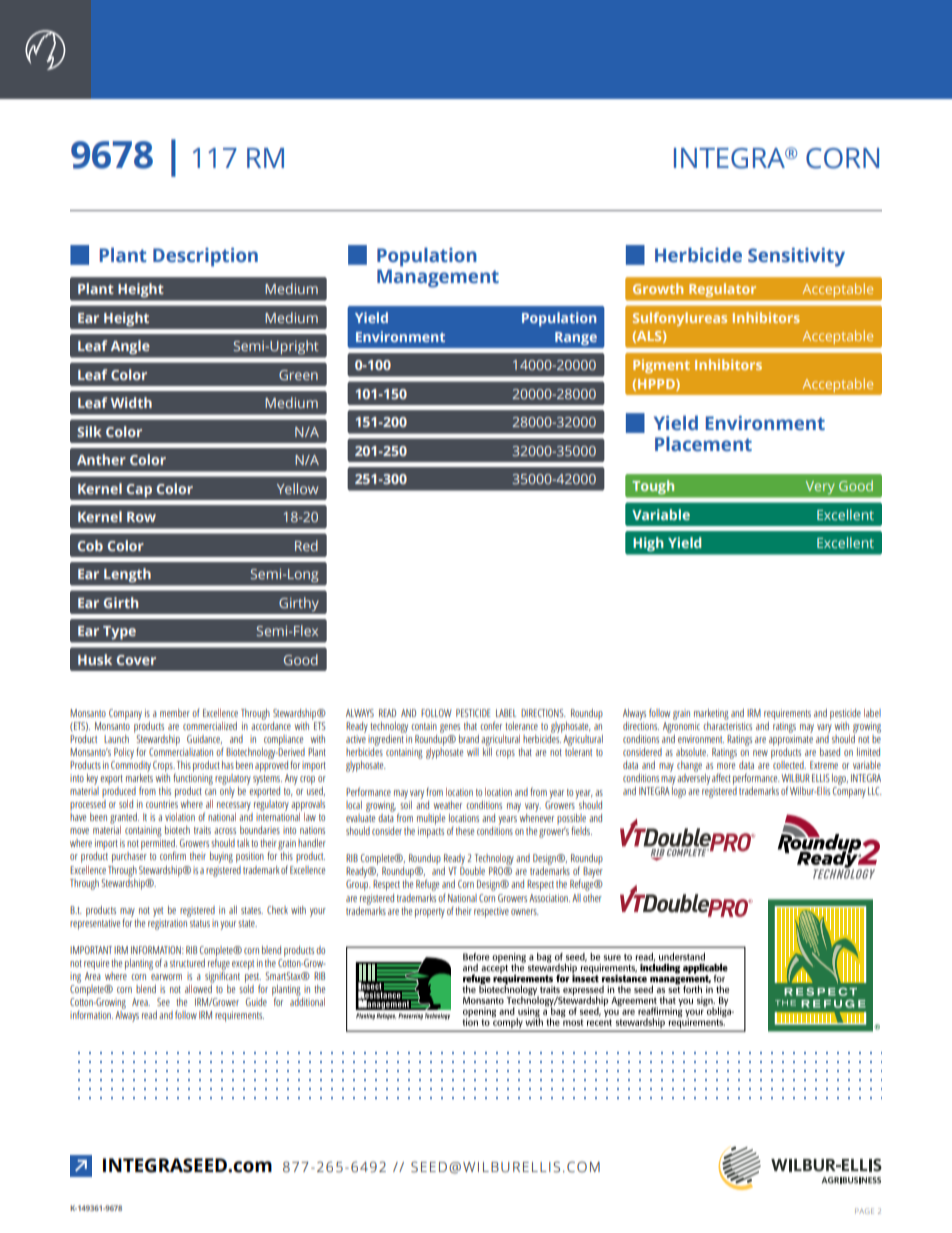 The width and height of the screenshot is (952, 1233). Describe the element at coordinates (256, 1002) in the screenshot. I see `Guide` at that location.
